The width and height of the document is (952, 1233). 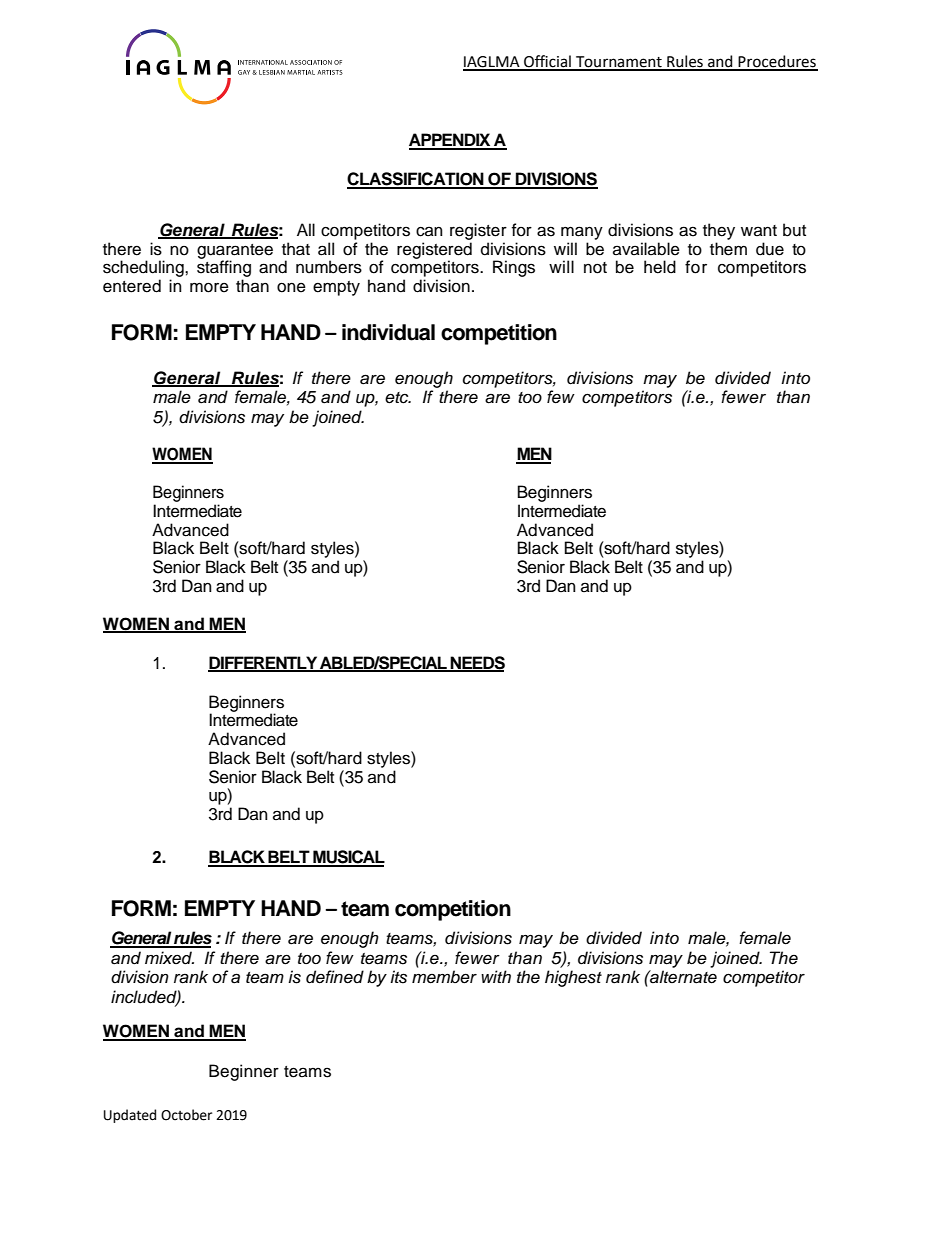 I want to click on held, so click(x=660, y=267).
